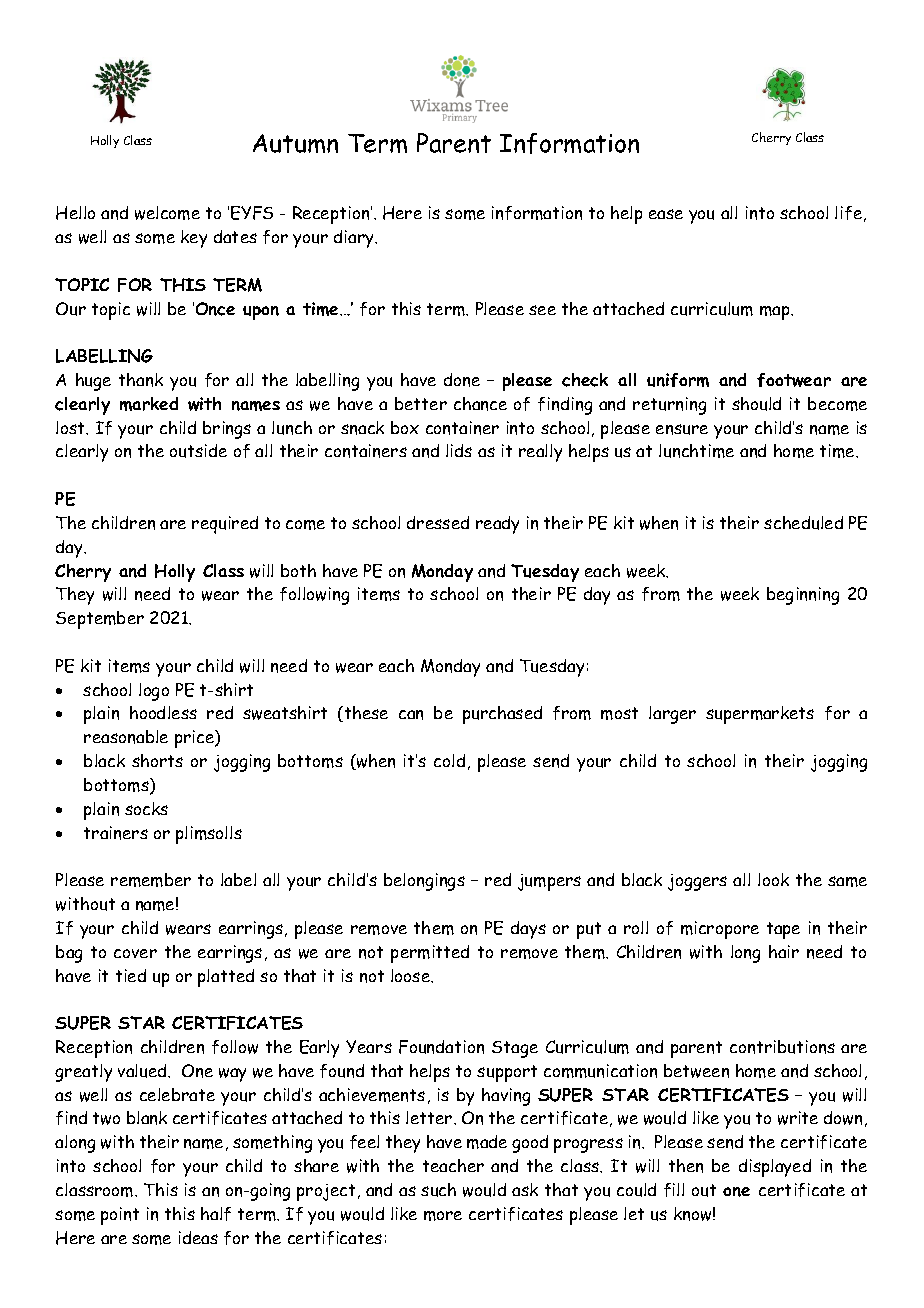 The width and height of the image is (924, 1308). I want to click on logo, so click(154, 692).
